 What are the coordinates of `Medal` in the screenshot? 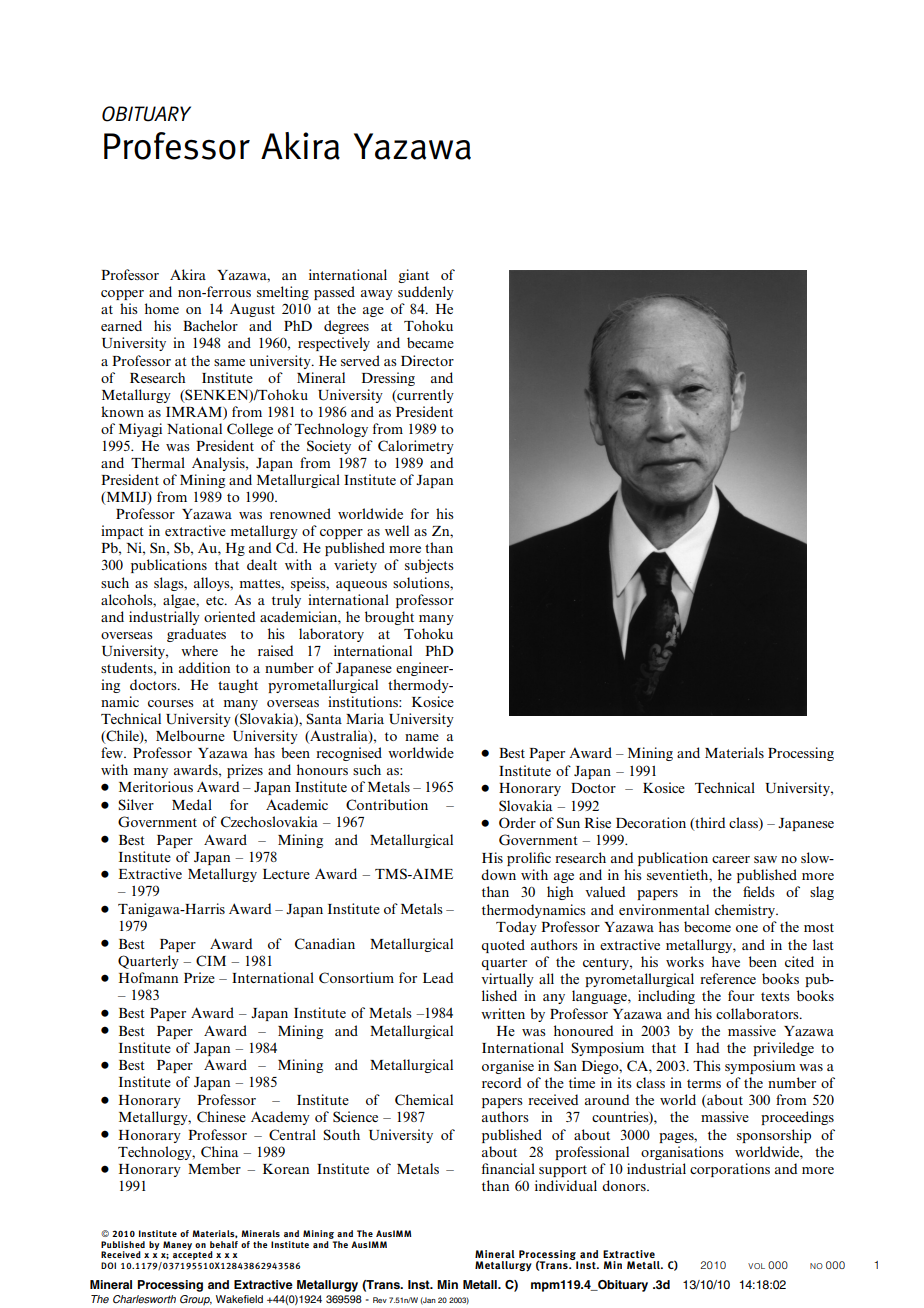 It's located at (192, 804).
